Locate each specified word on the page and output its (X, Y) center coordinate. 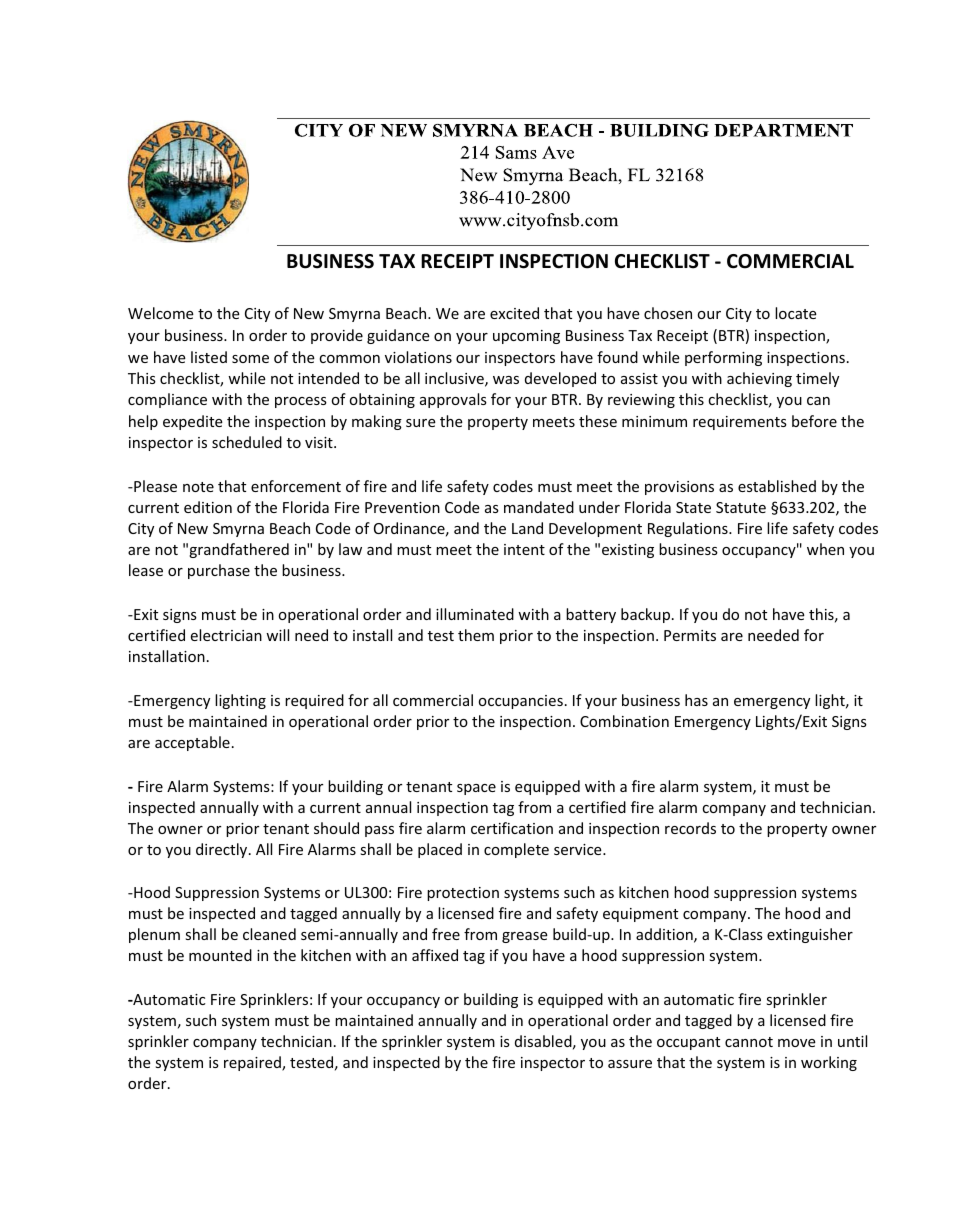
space (476, 789)
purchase (219, 571)
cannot (749, 1042)
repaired (253, 1063)
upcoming (526, 337)
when (825, 549)
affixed (435, 955)
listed (209, 357)
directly (223, 850)
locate (796, 313)
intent (524, 549)
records (690, 828)
